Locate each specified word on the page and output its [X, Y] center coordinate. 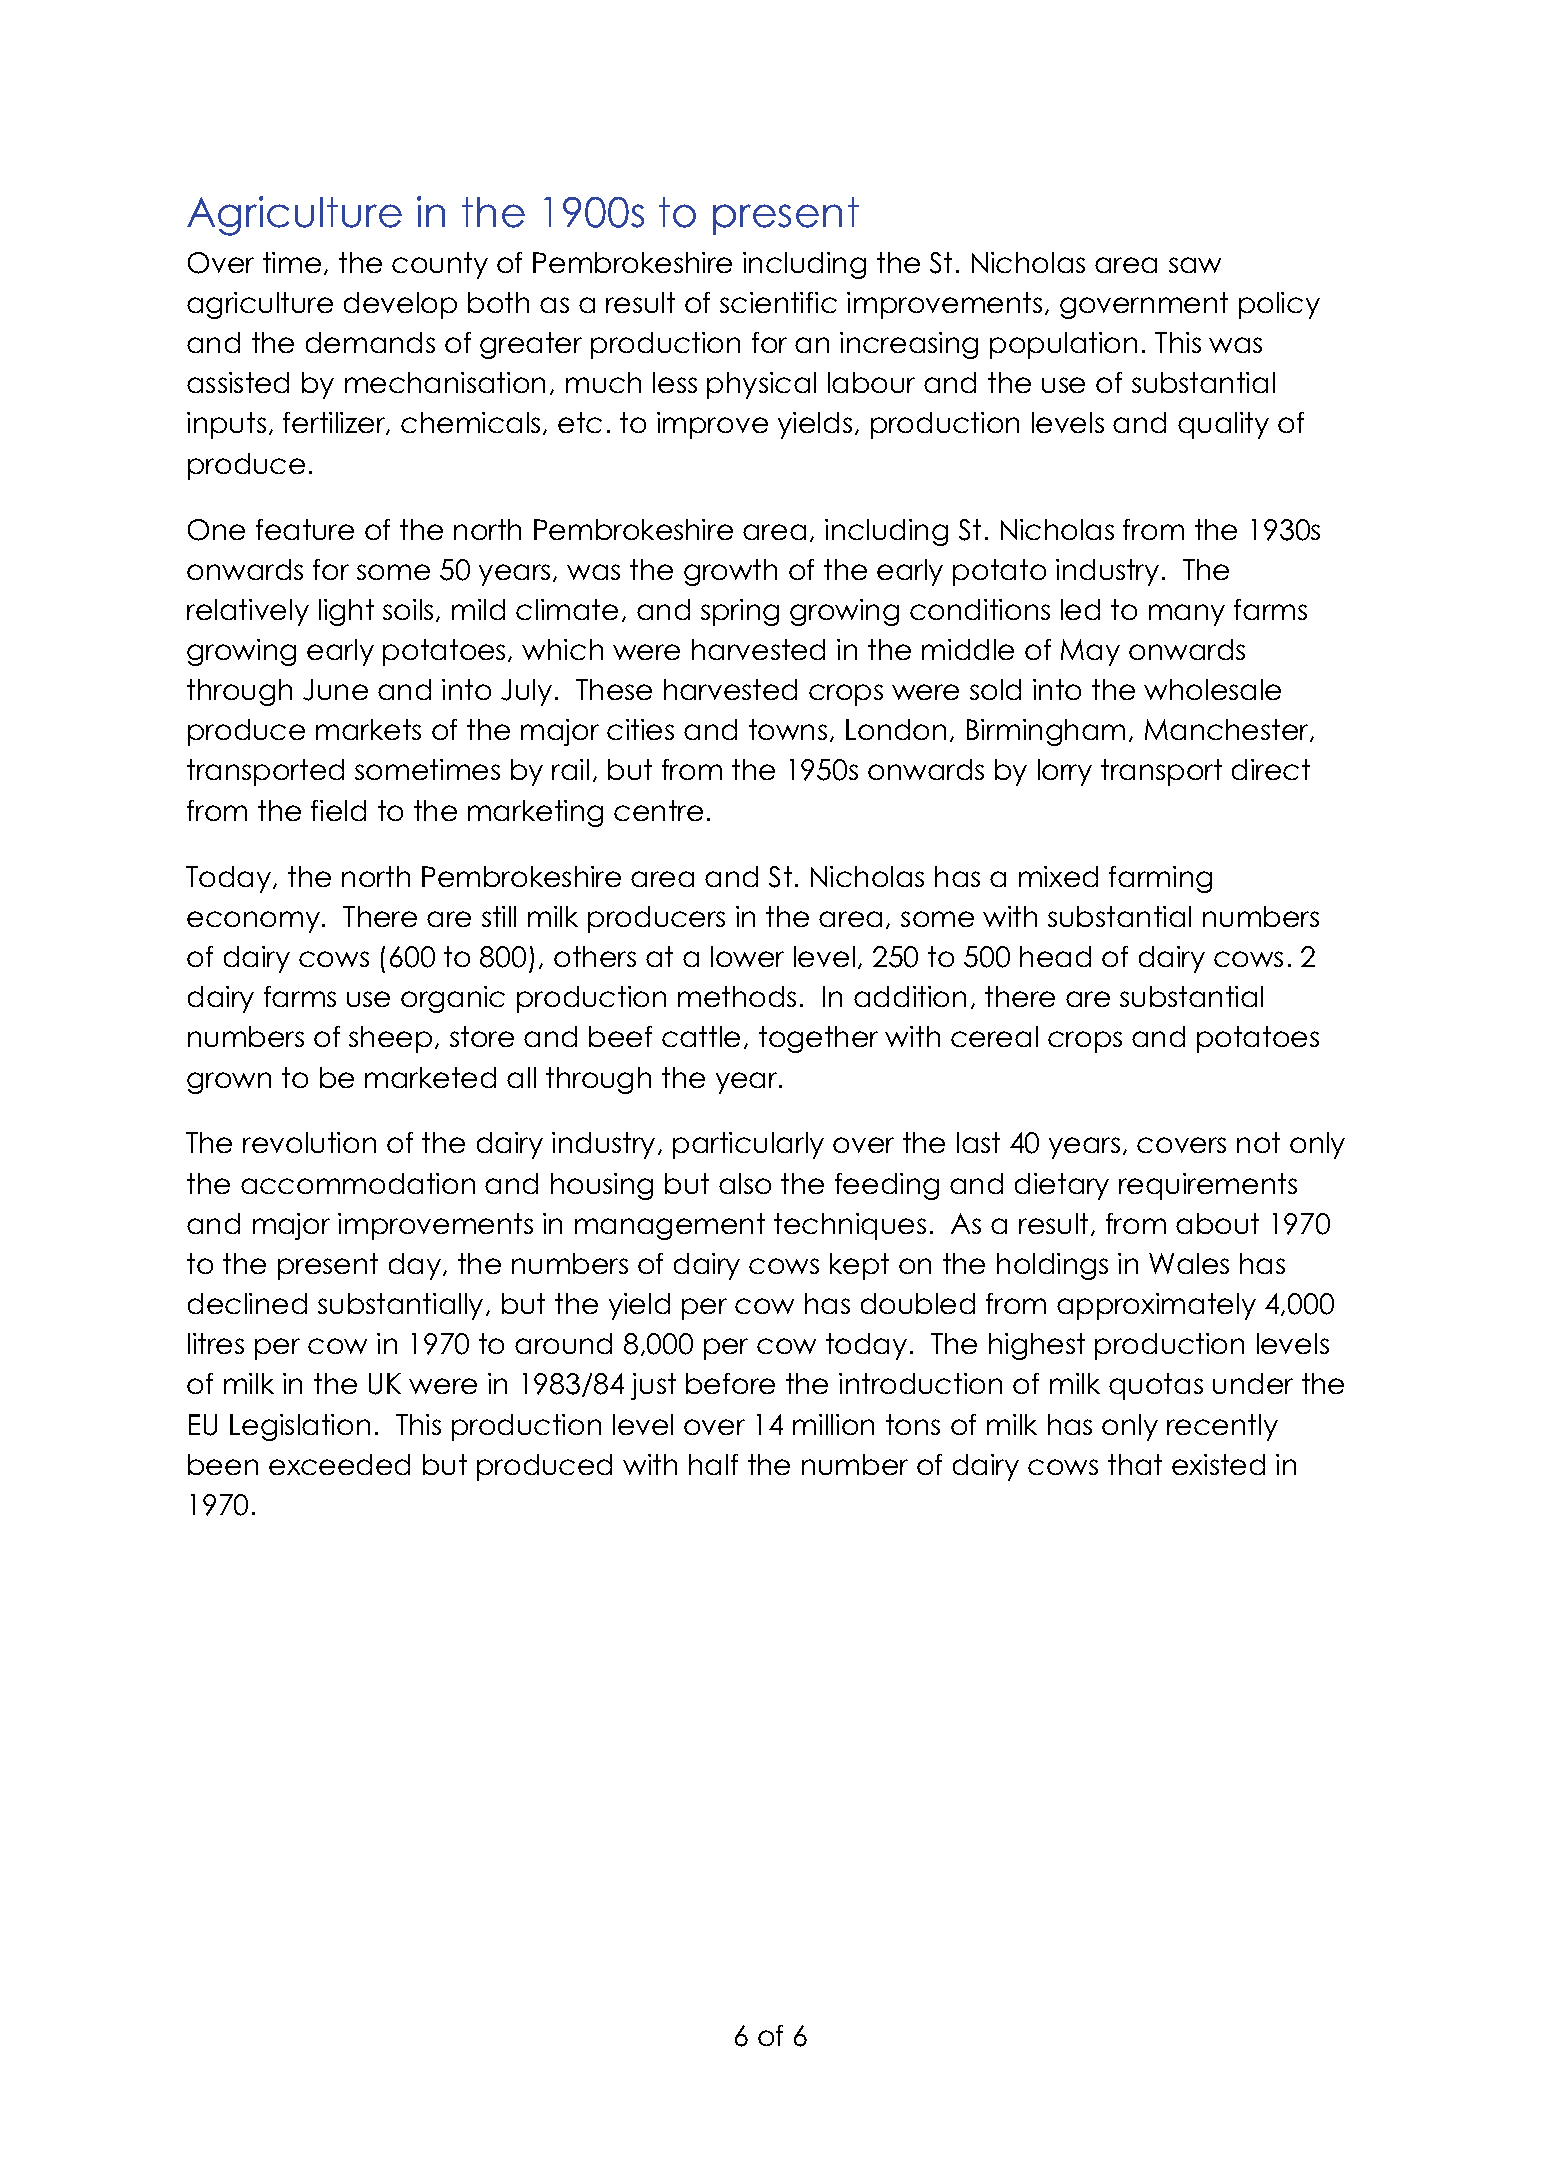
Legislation [300, 1427]
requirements [1208, 1186]
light [346, 612]
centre [658, 810]
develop [400, 305]
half [713, 1464]
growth [730, 572]
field [338, 810]
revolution [309, 1142]
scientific [778, 302]
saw [1195, 265]
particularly [748, 1145]
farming [1160, 879]
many [1187, 615]
